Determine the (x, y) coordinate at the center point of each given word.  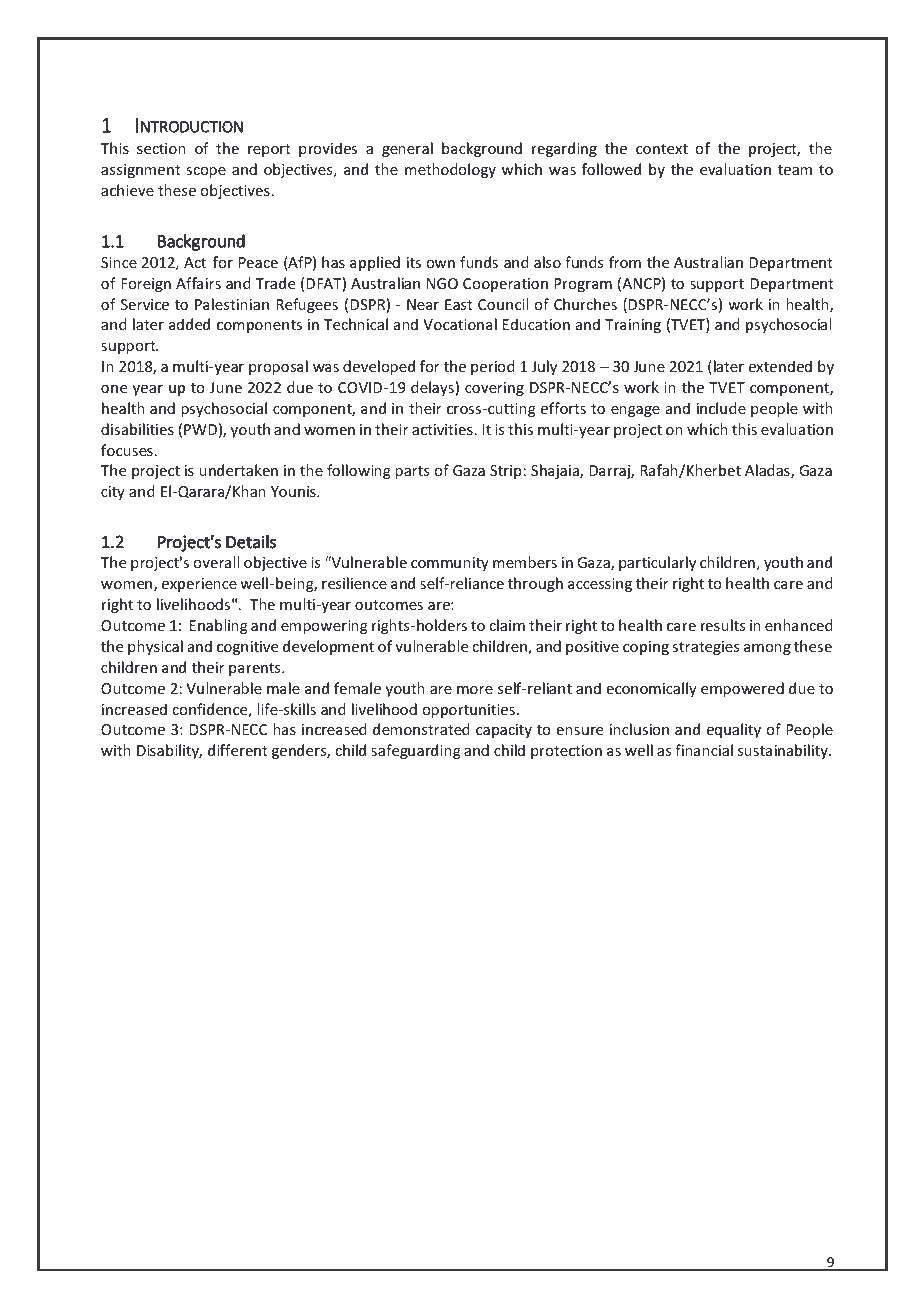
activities (442, 429)
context (662, 149)
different (238, 750)
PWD (200, 429)
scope (206, 172)
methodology (450, 170)
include (721, 408)
